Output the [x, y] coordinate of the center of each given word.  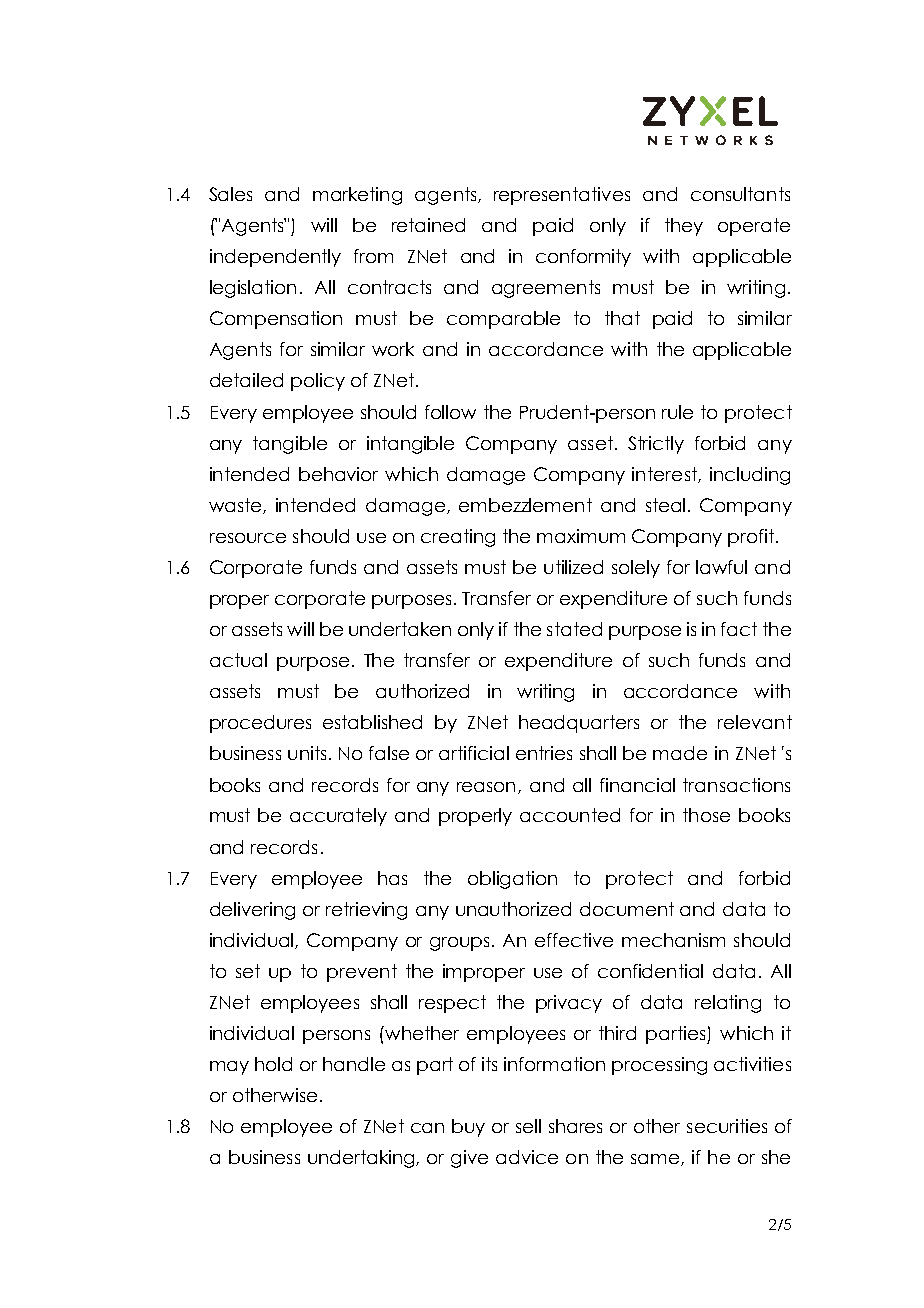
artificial [474, 753]
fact [739, 629]
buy [468, 1128]
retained [428, 225]
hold [273, 1064]
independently [275, 258]
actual [238, 660]
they [684, 227]
